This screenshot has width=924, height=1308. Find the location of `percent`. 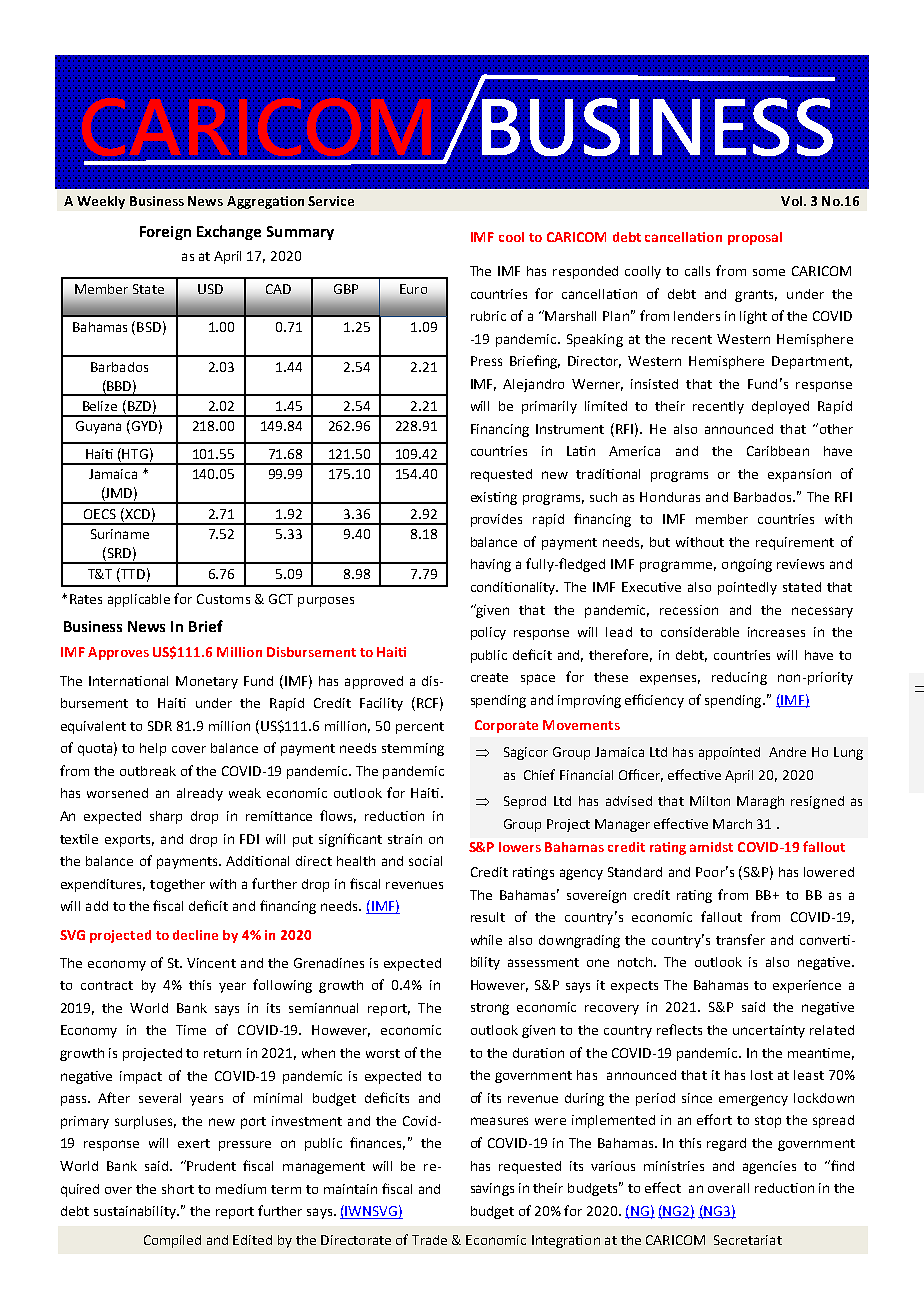

percent is located at coordinates (420, 728).
